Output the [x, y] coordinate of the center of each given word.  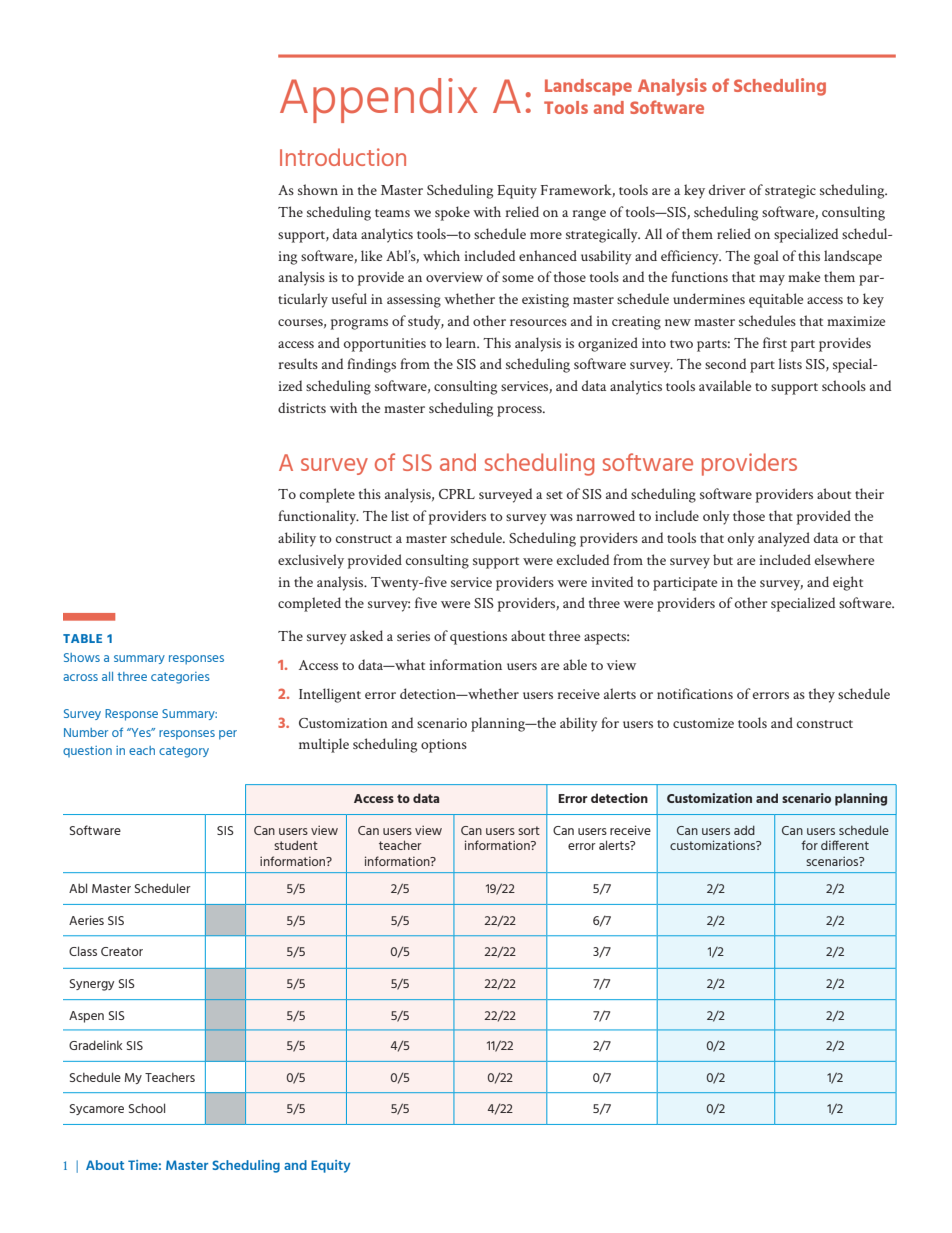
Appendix [379, 100]
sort [529, 830]
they [822, 695]
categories [180, 678]
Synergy [91, 985]
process [520, 411]
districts [302, 407]
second [725, 363]
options [444, 746]
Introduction [343, 157]
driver [727, 189]
